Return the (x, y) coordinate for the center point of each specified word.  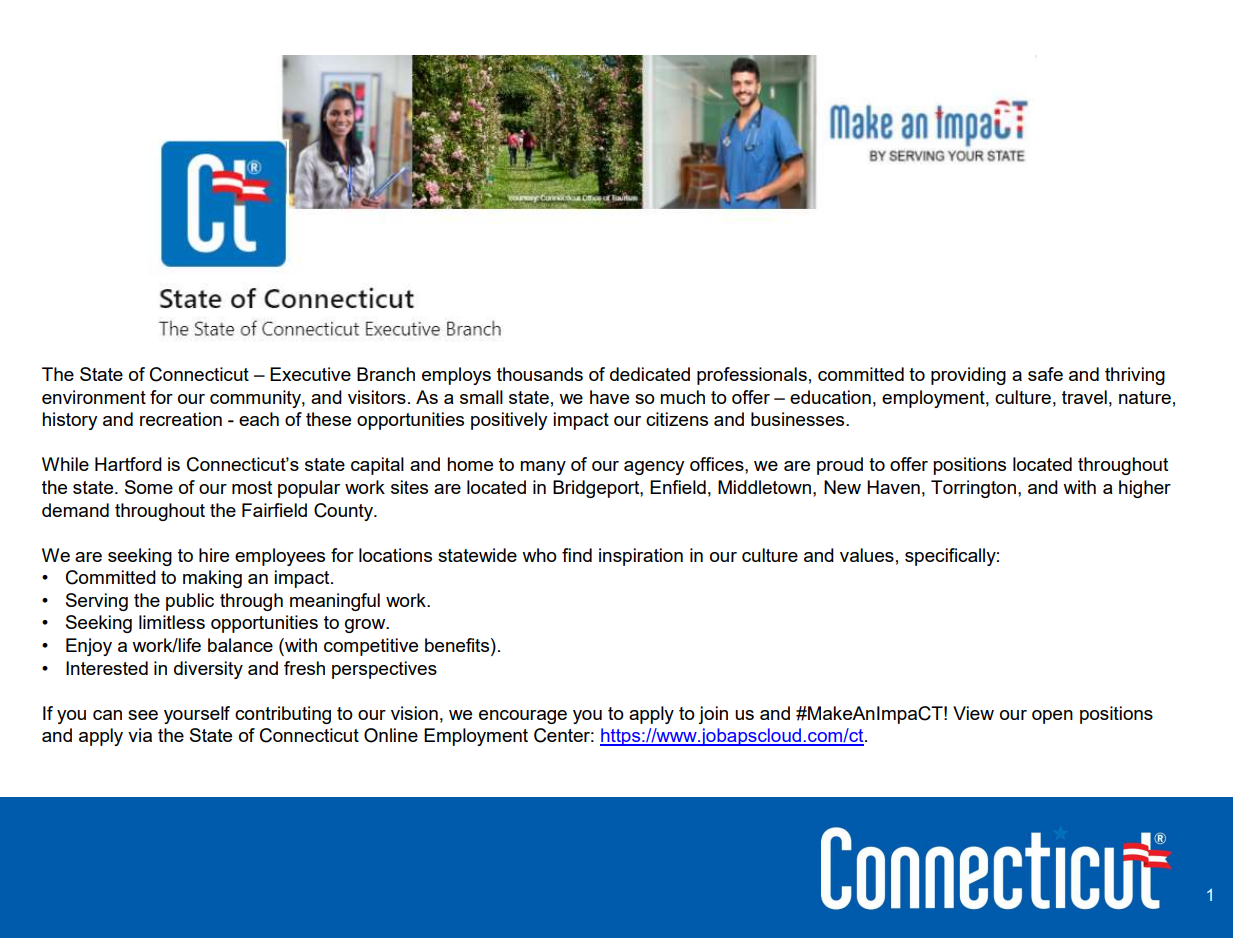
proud (840, 466)
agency (654, 468)
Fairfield (274, 510)
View (973, 713)
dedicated (650, 374)
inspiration (641, 557)
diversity (208, 670)
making (212, 579)
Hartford (128, 464)
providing (968, 376)
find (577, 555)
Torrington (973, 489)
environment (94, 397)
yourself (197, 715)
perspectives (384, 670)
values (867, 555)
